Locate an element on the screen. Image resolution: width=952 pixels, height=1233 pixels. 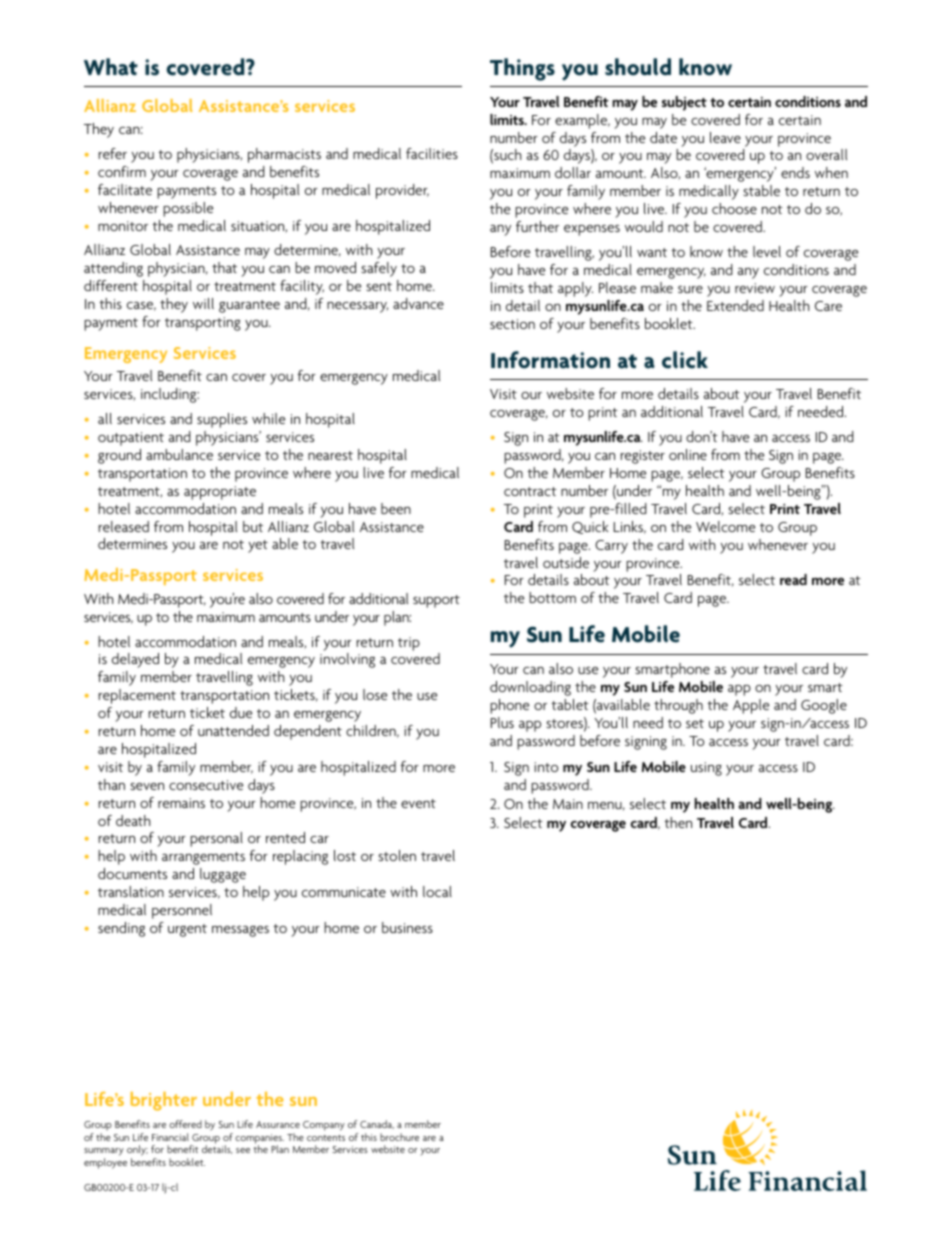
event is located at coordinates (418, 803).
